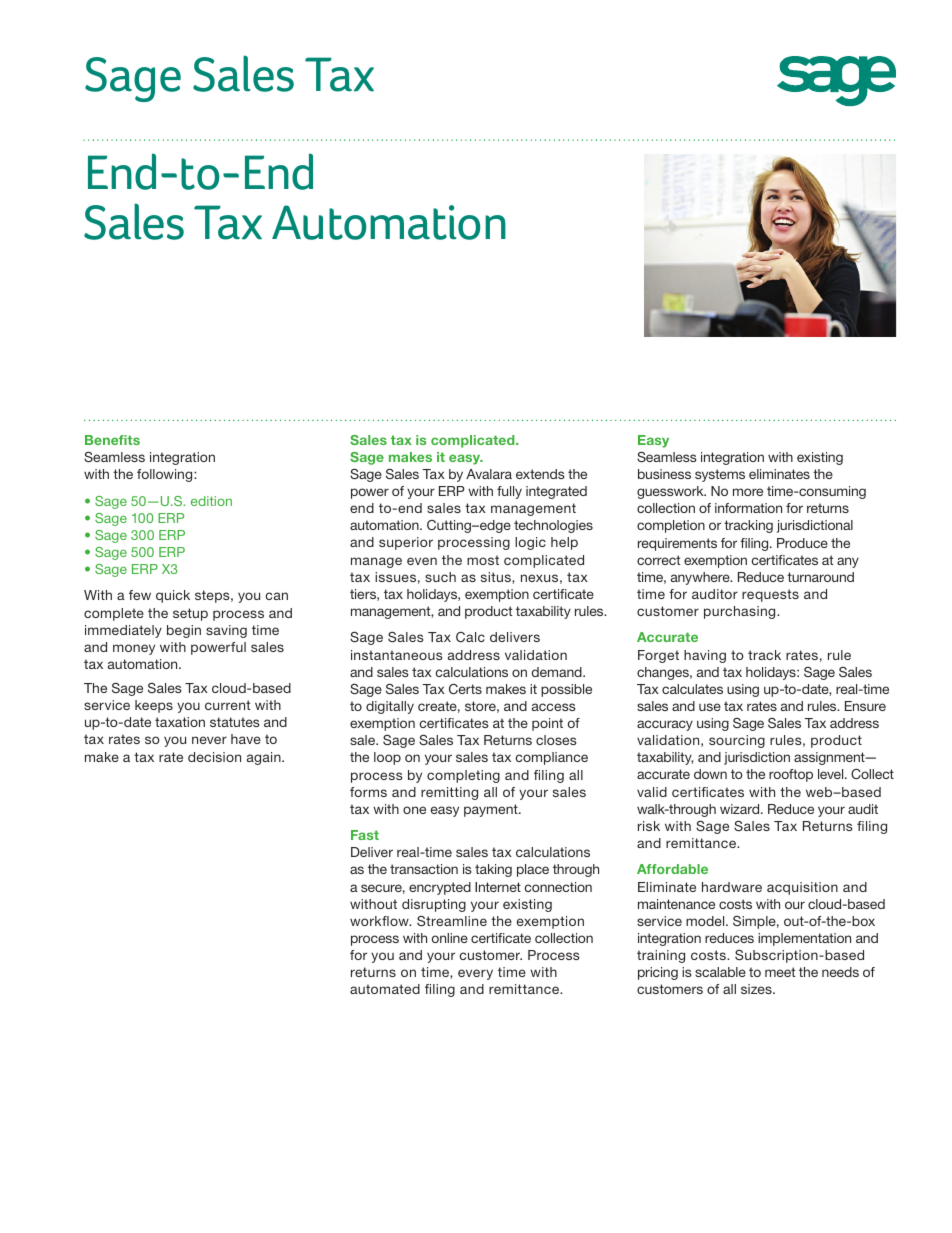  What do you see at coordinates (475, 974) in the screenshot?
I see `every` at bounding box center [475, 974].
